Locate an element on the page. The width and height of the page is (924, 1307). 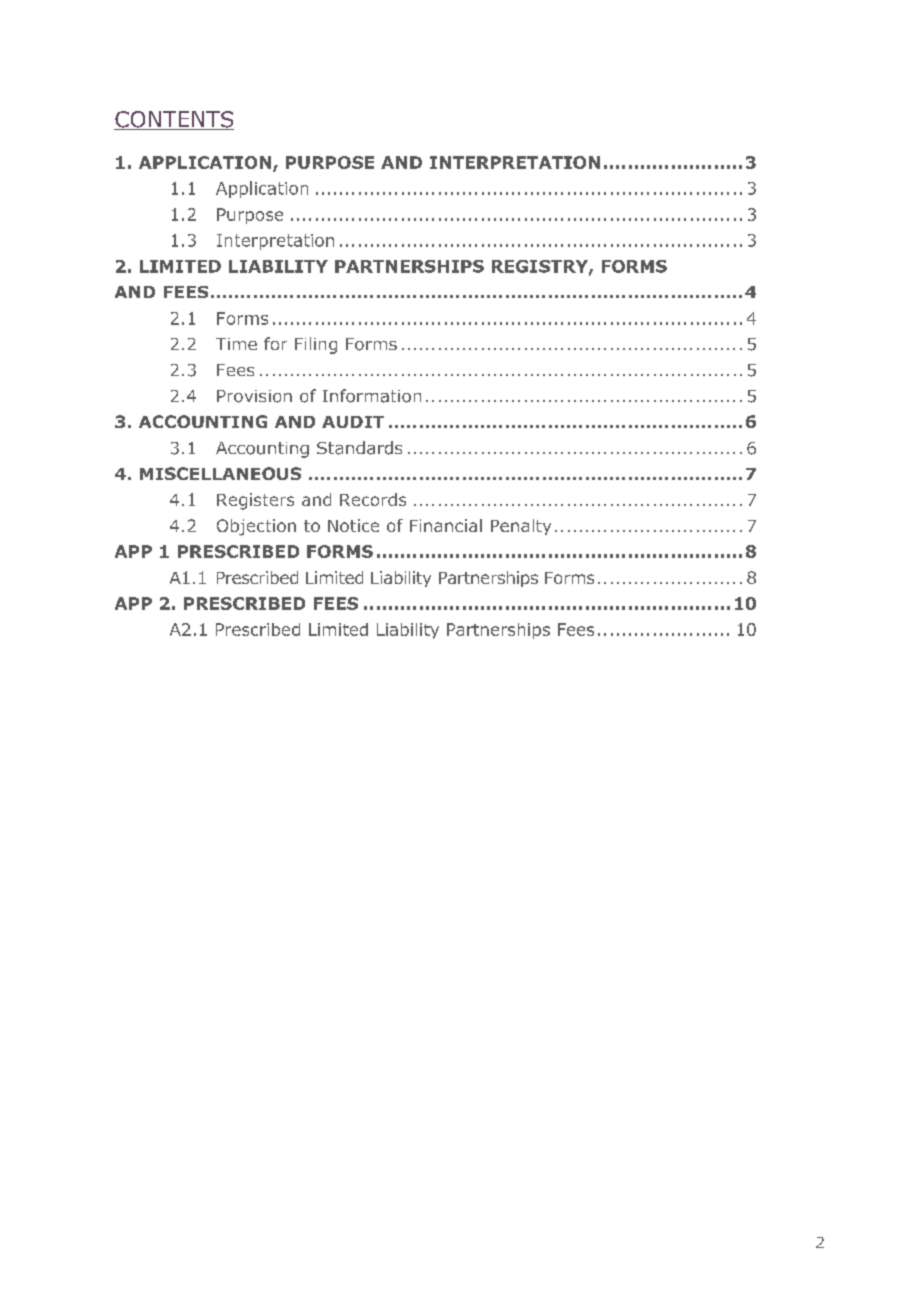
Standards is located at coordinates (359, 448).
